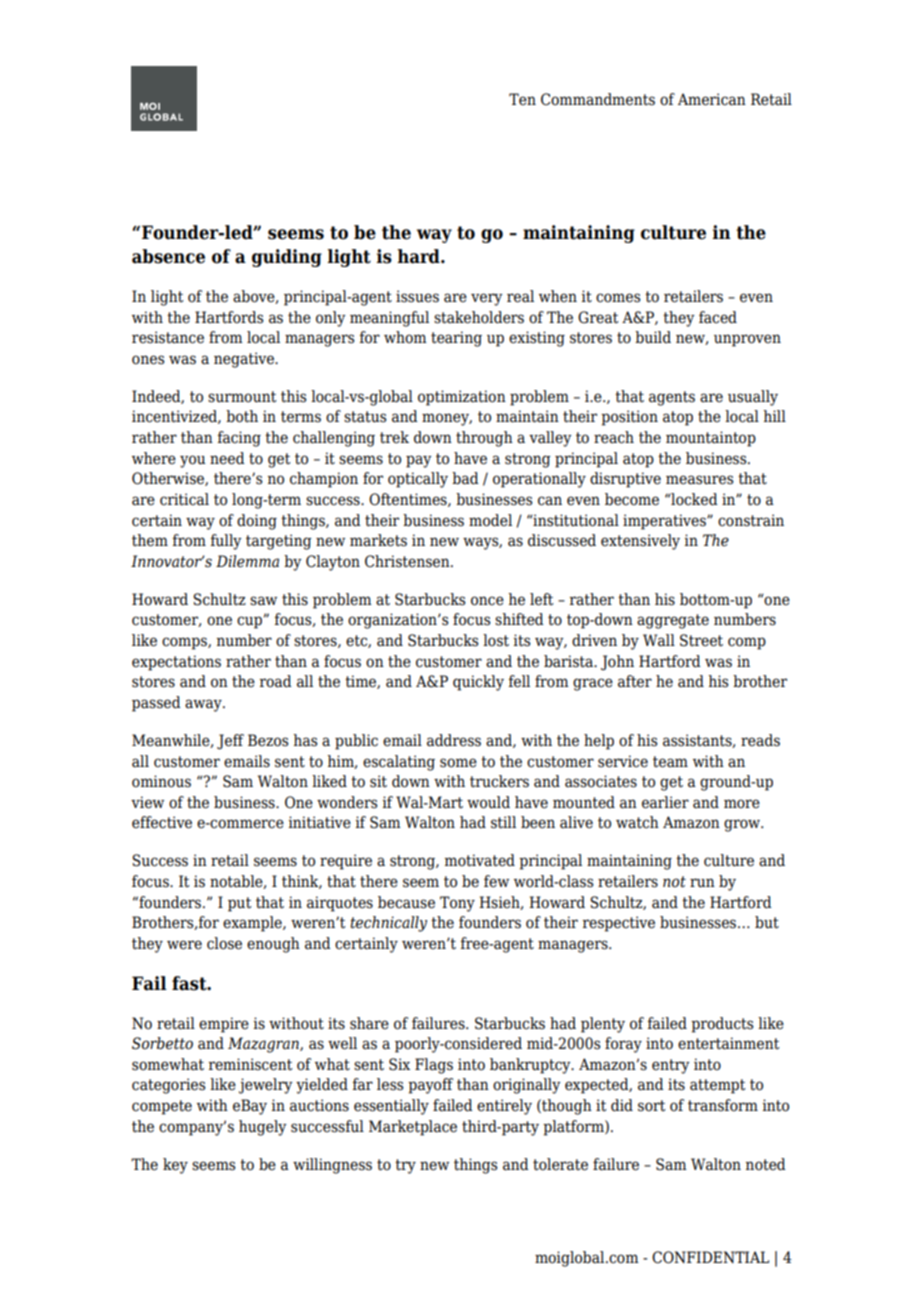 The image size is (924, 1308). Describe the element at coordinates (700, 480) in the screenshot. I see `measures` at that location.
